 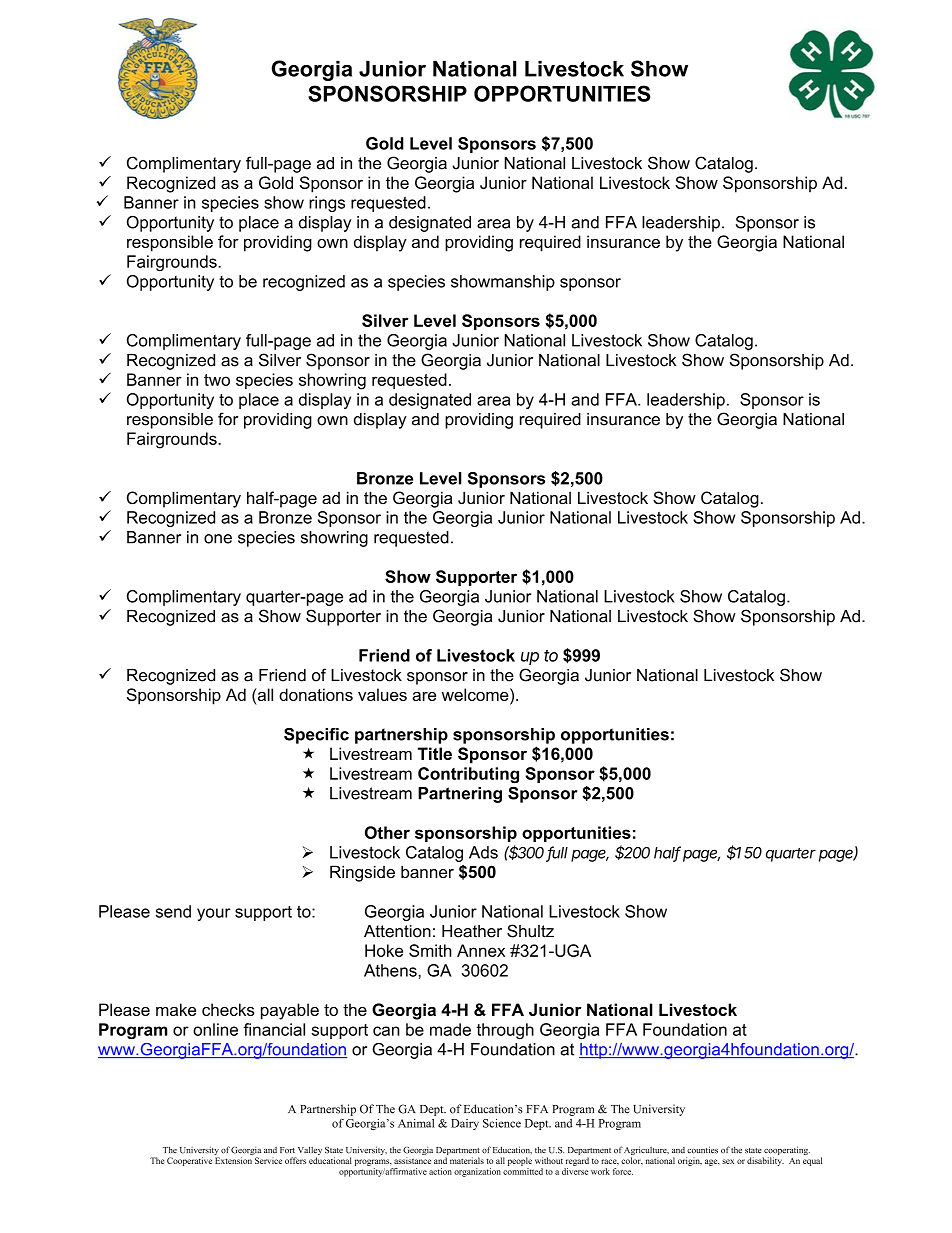 I want to click on one, so click(x=218, y=539).
